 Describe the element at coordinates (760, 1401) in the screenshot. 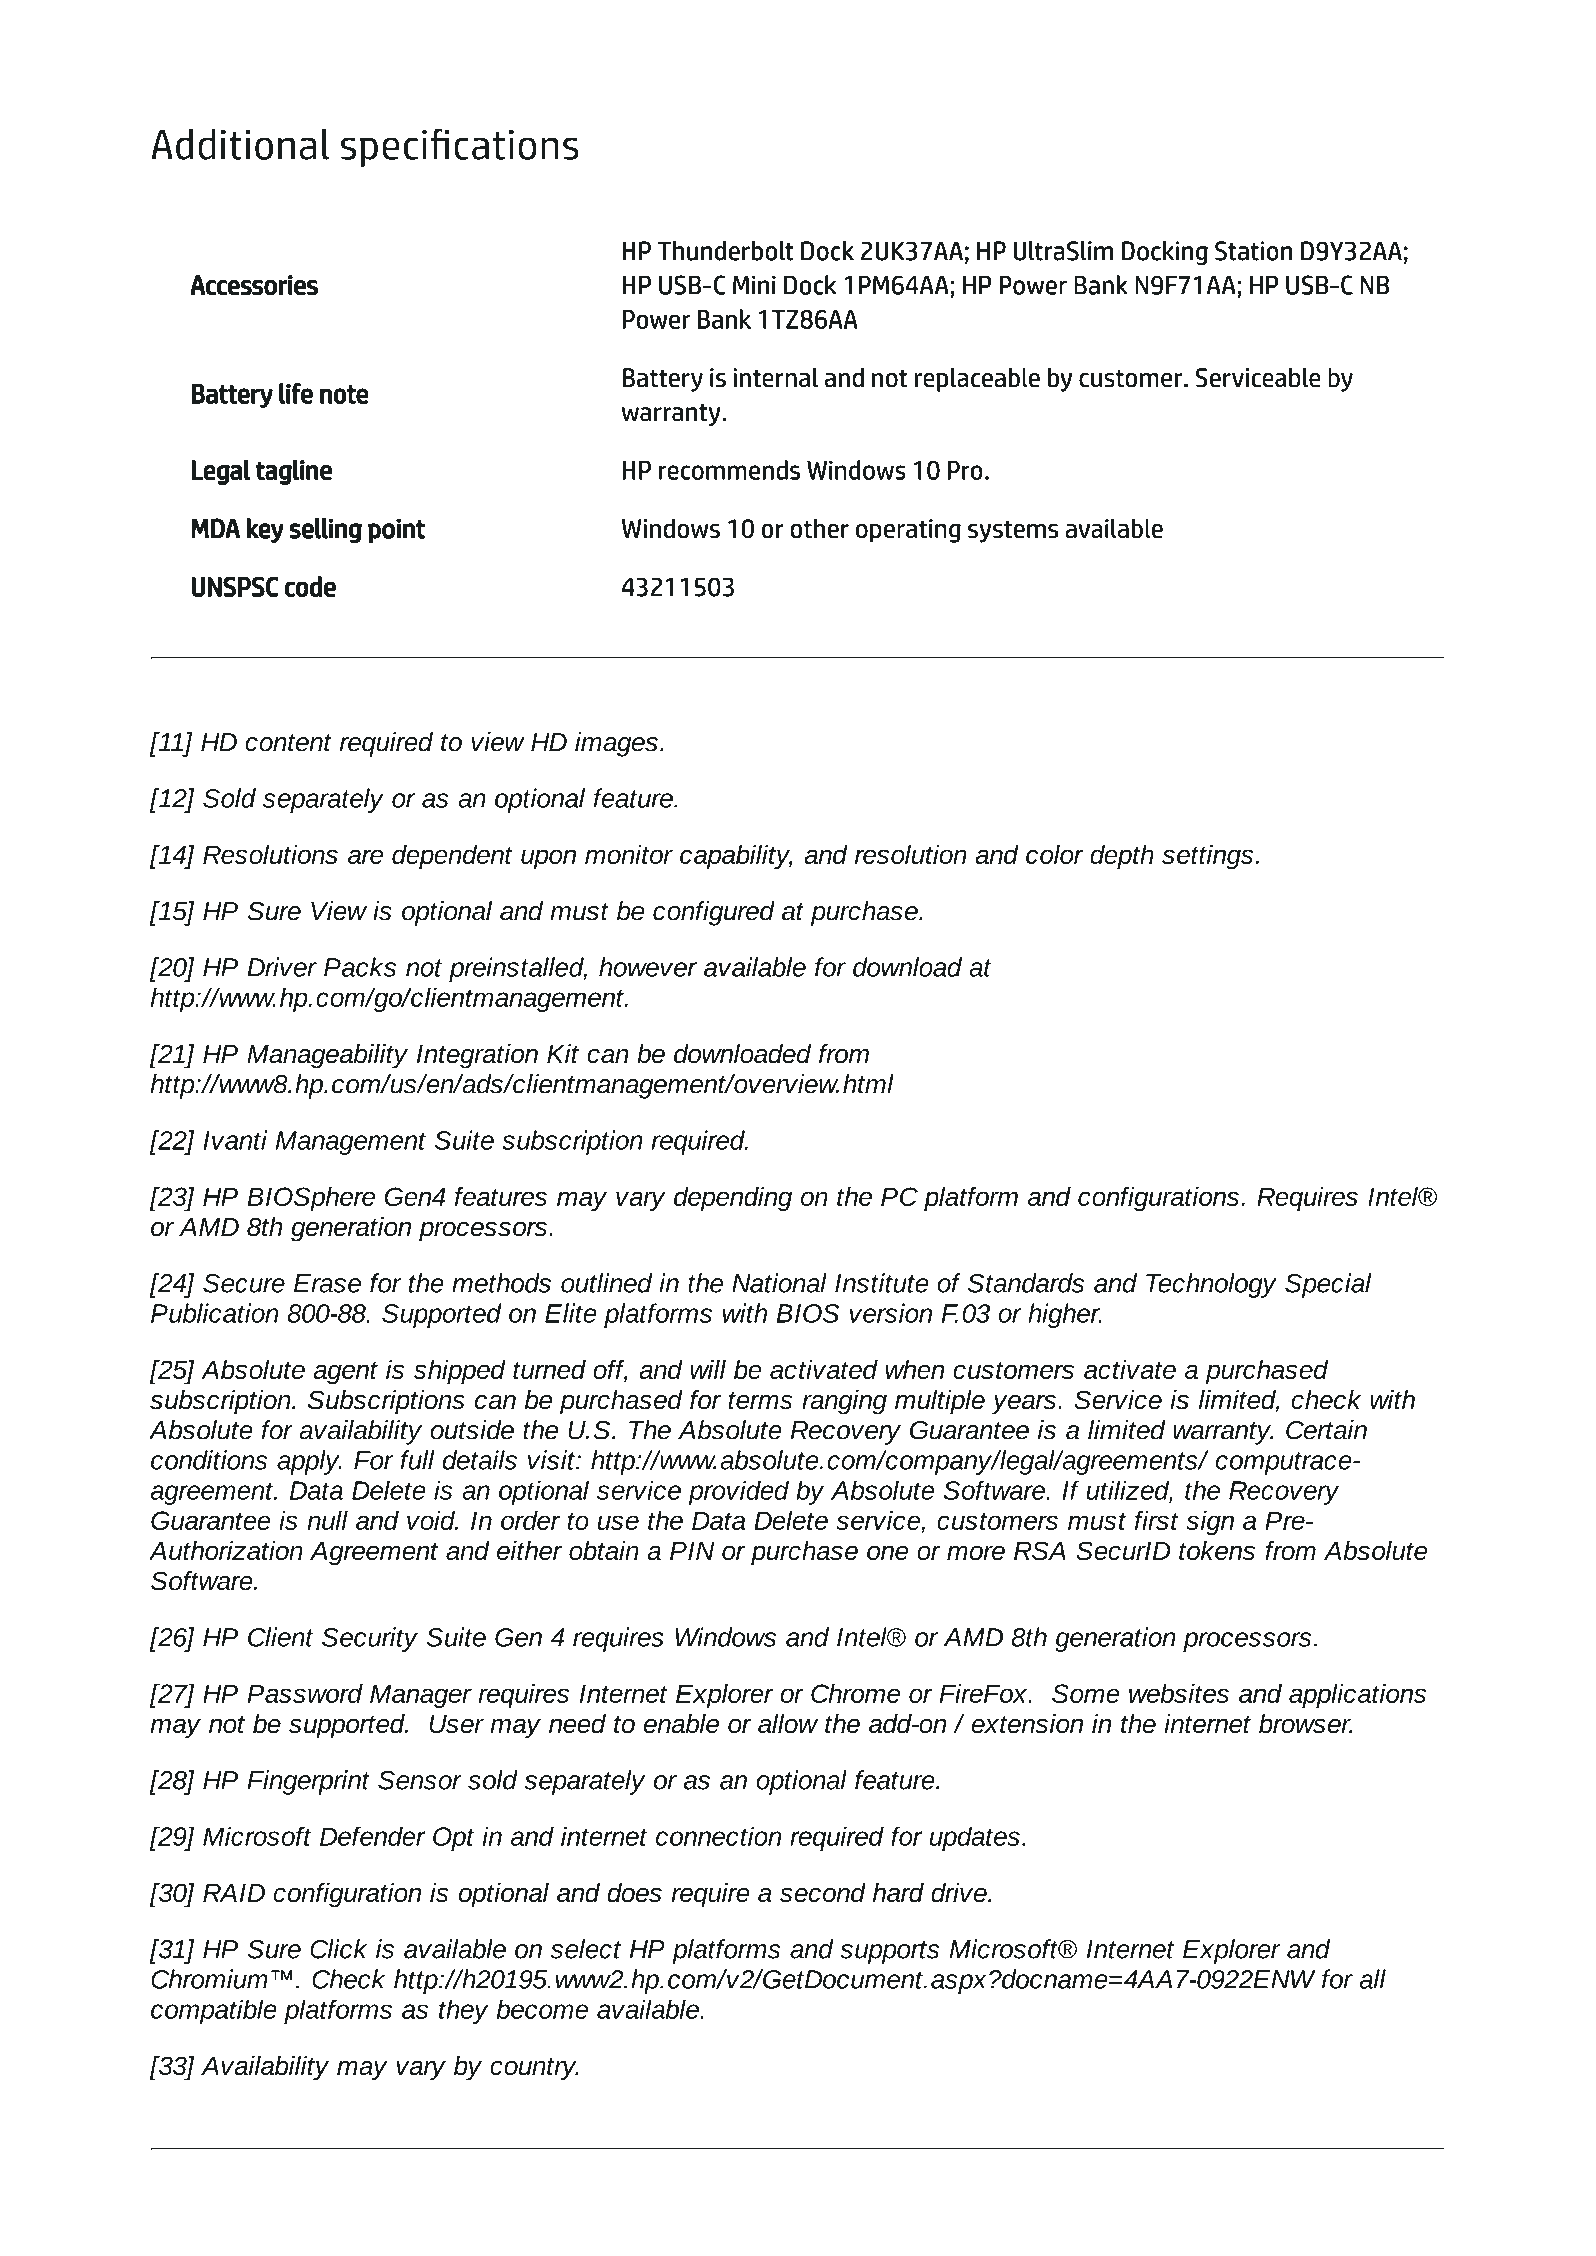

I see `terms` at that location.
